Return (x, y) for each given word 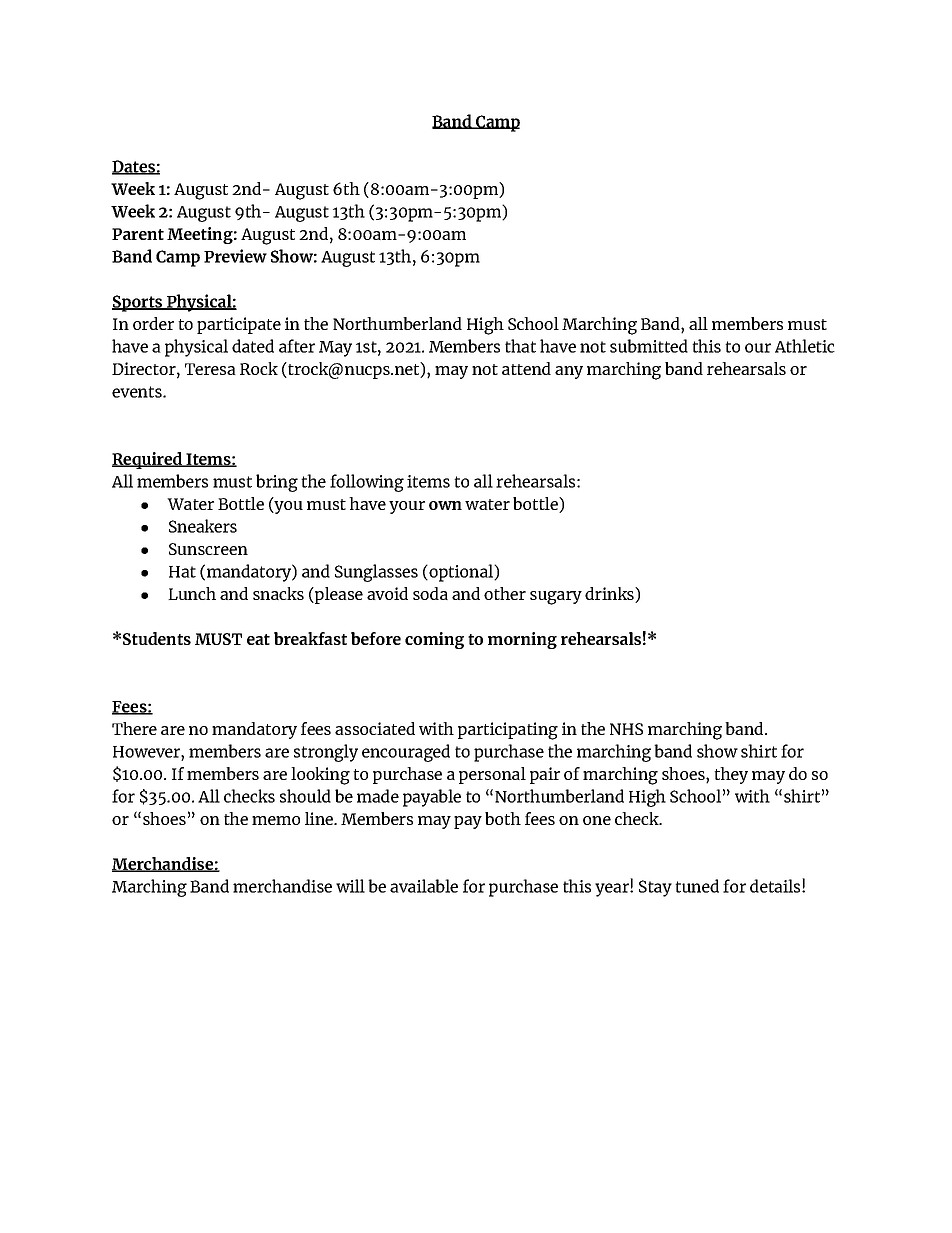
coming (434, 640)
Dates (134, 167)
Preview (235, 256)
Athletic (805, 346)
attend (526, 368)
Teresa (210, 369)
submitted (649, 346)
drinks (610, 595)
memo (276, 820)
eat (258, 639)
